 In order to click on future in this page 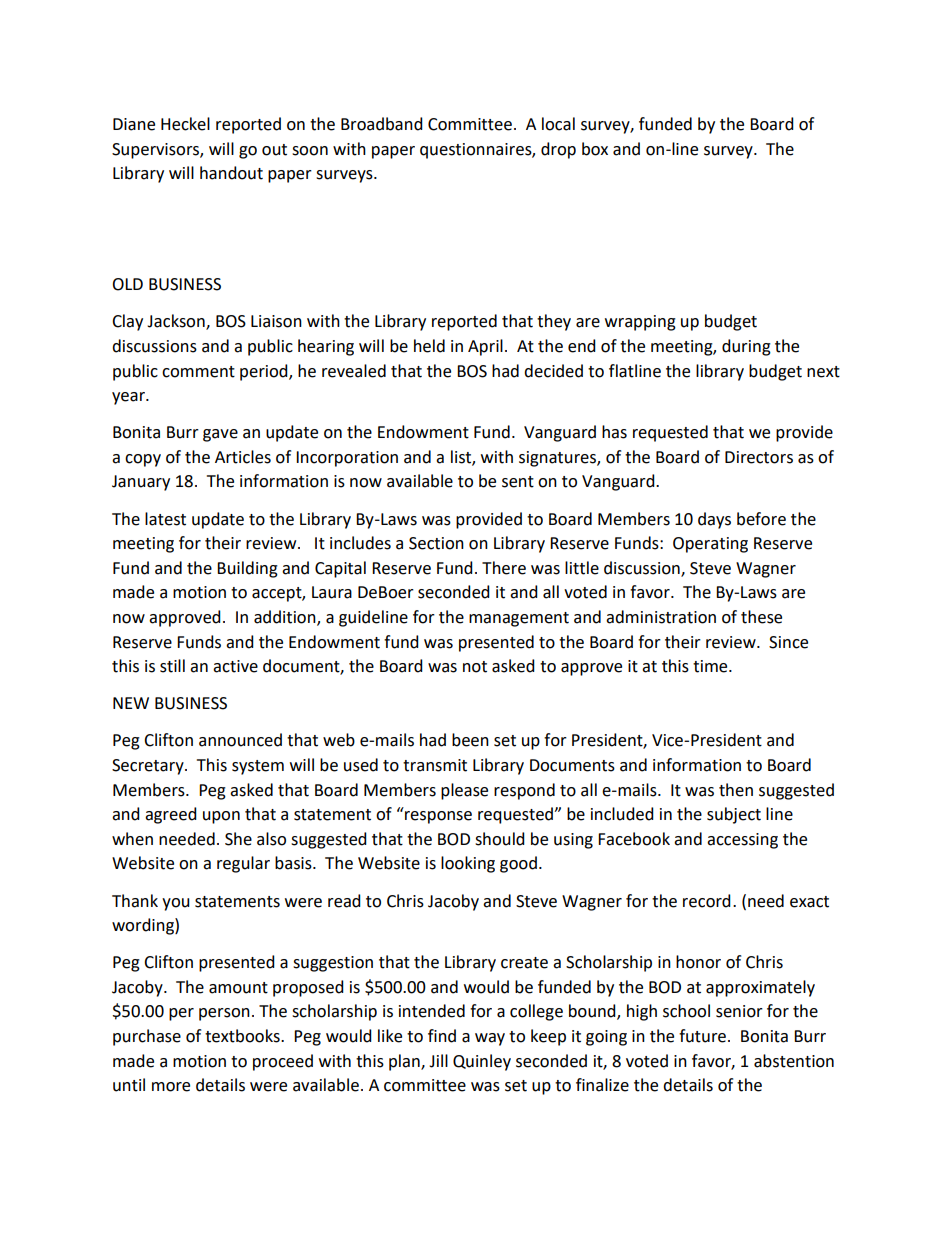, I will do `click(702, 1036)`.
